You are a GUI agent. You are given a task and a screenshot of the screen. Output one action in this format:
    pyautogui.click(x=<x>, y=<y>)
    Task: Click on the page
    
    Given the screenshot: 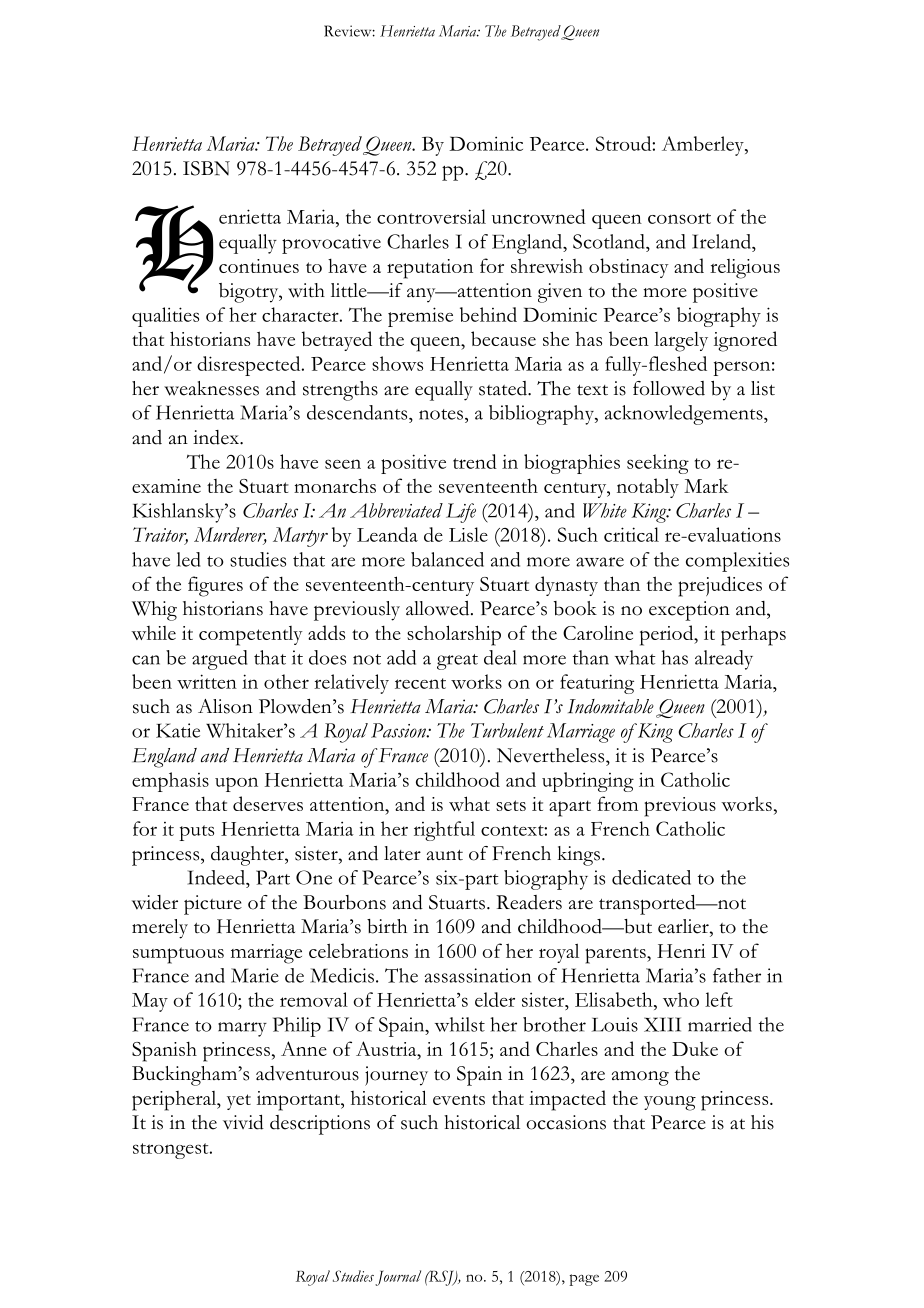 What is the action you would take?
    pyautogui.click(x=584, y=1280)
